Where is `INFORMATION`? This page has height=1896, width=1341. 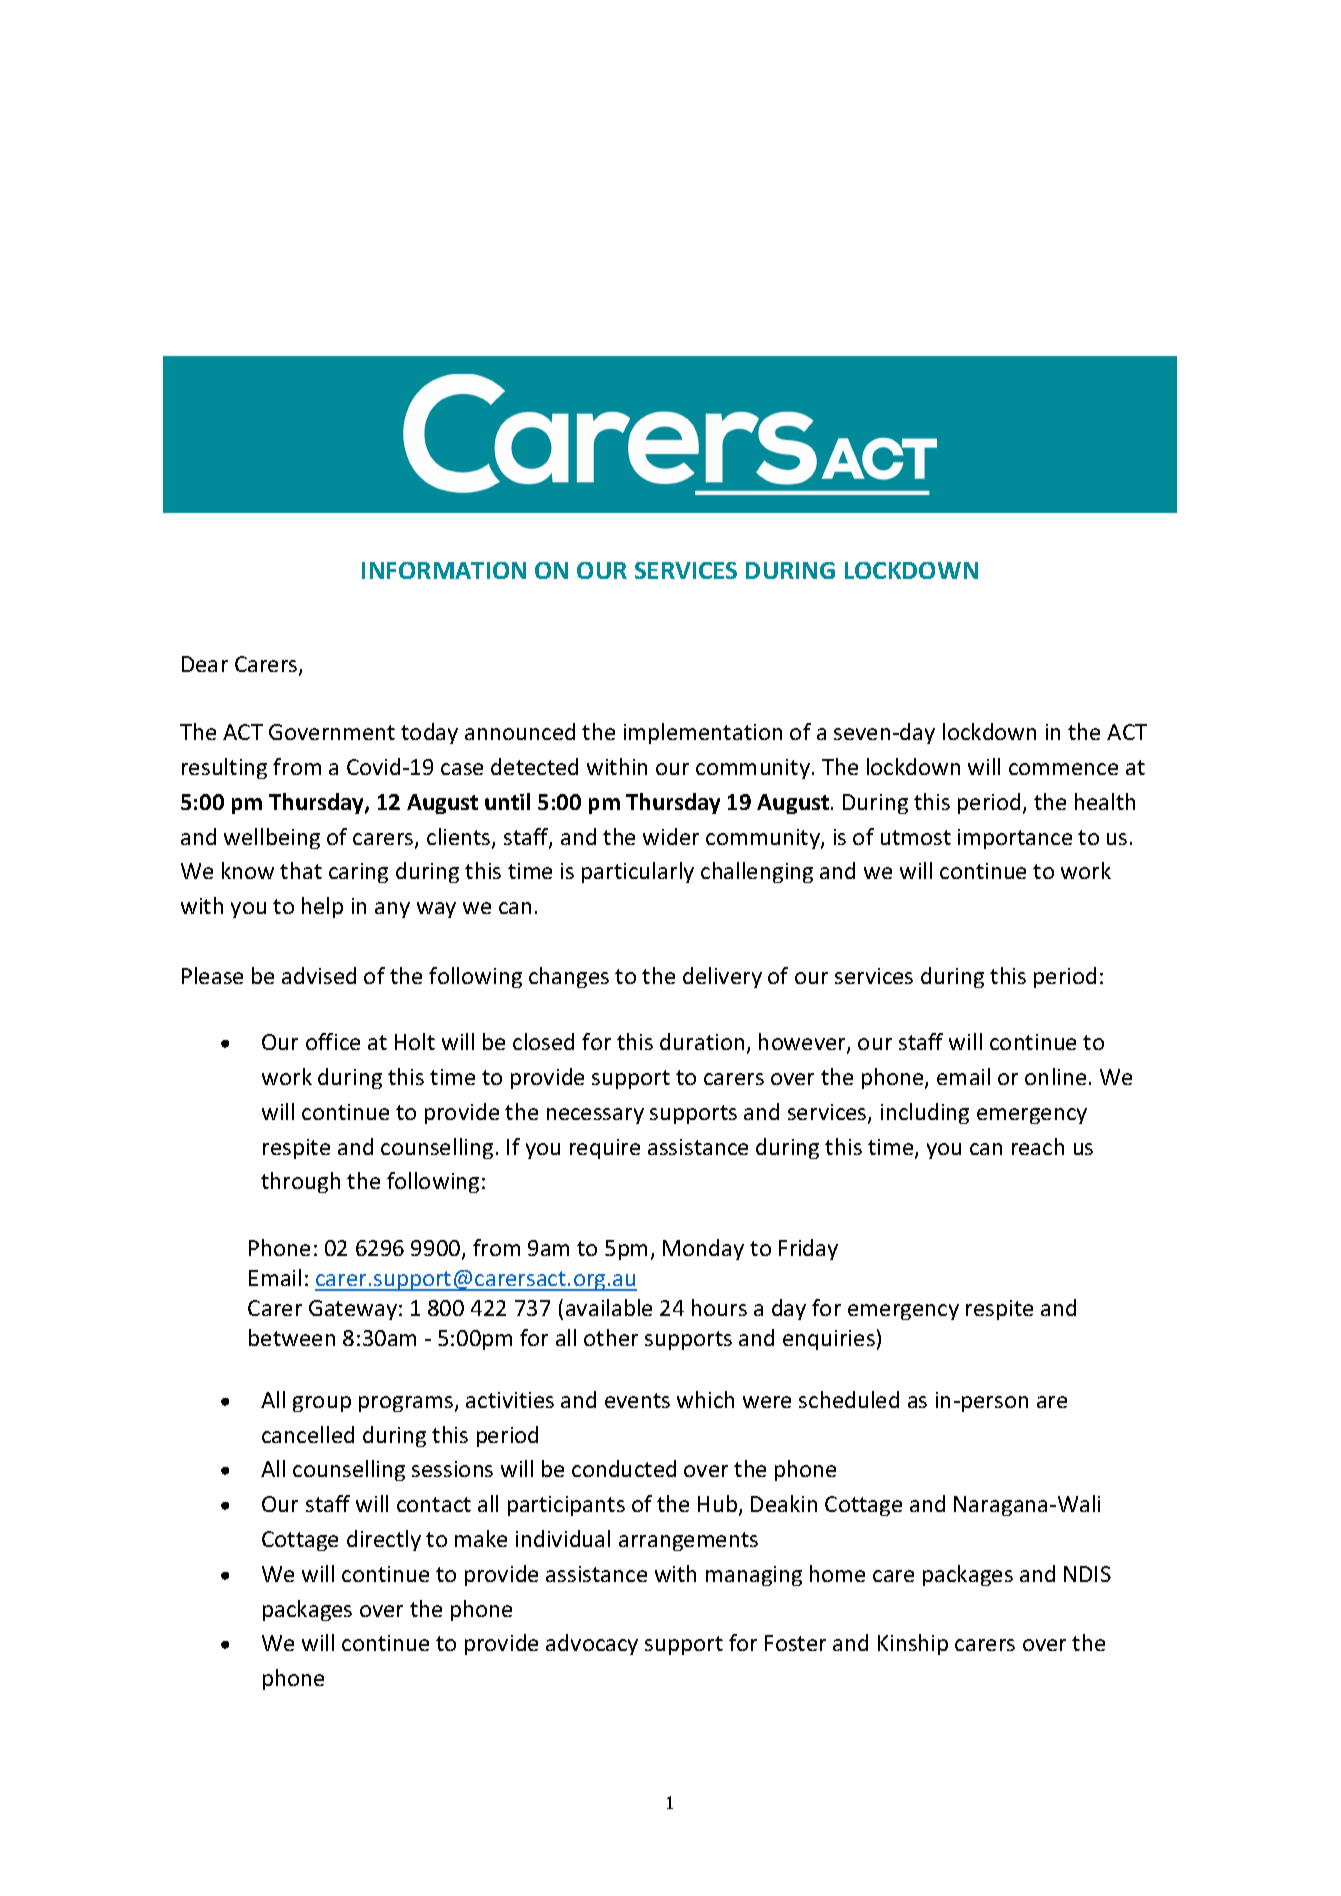 INFORMATION is located at coordinates (444, 570).
